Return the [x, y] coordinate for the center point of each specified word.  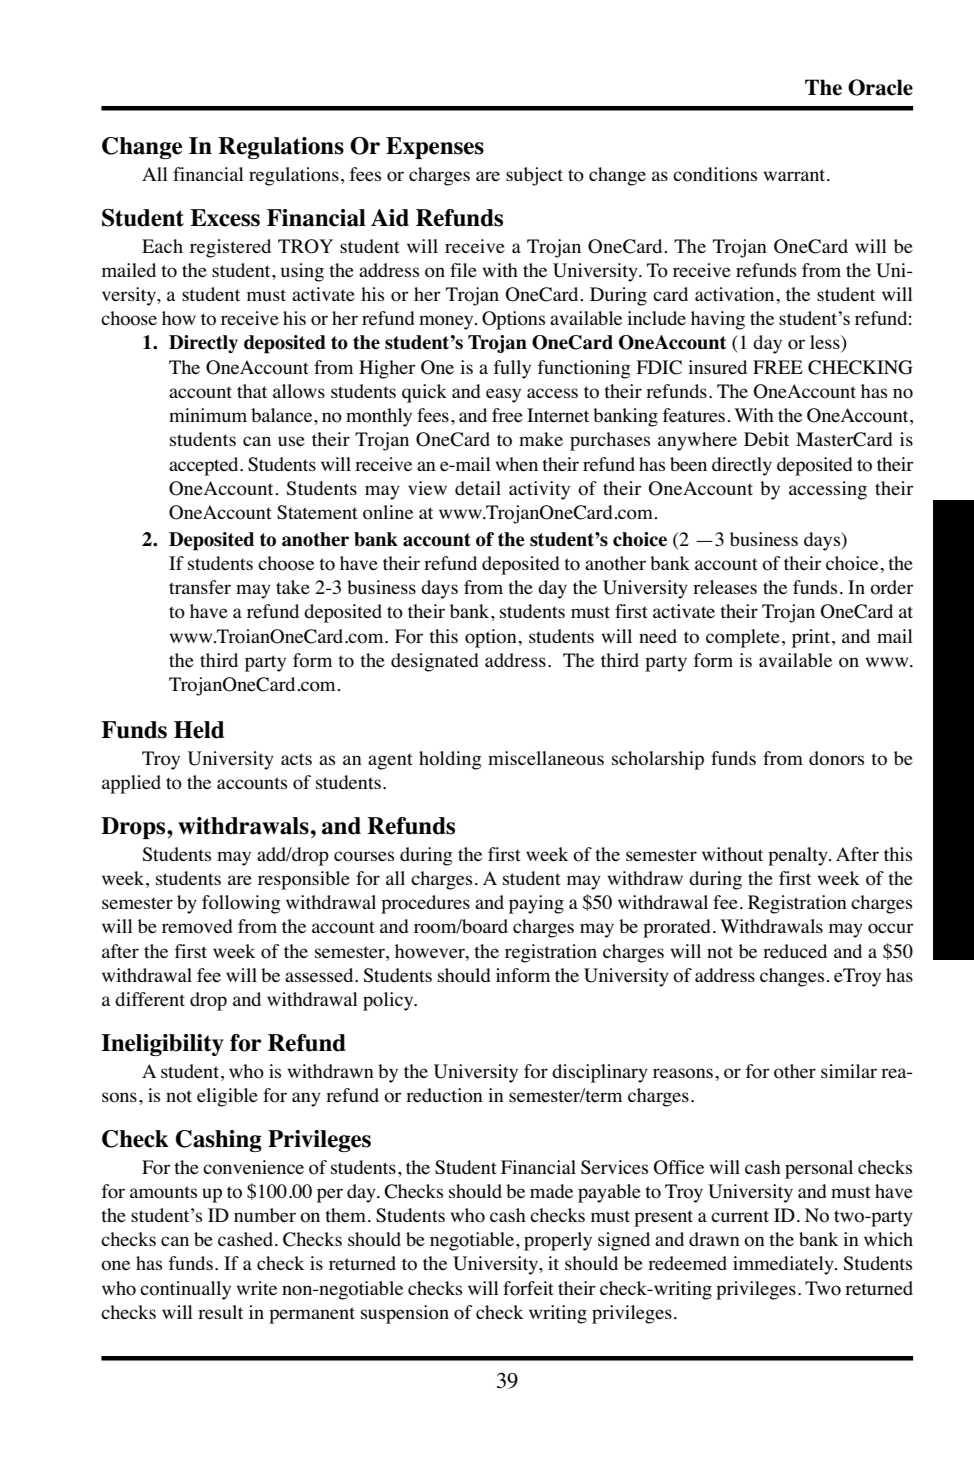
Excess [225, 218]
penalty [799, 856]
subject [534, 176]
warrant [796, 175]
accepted [205, 466]
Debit [766, 439]
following [241, 904]
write [257, 1288]
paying [536, 904]
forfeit [528, 1288]
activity [539, 490]
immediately [784, 1265]
